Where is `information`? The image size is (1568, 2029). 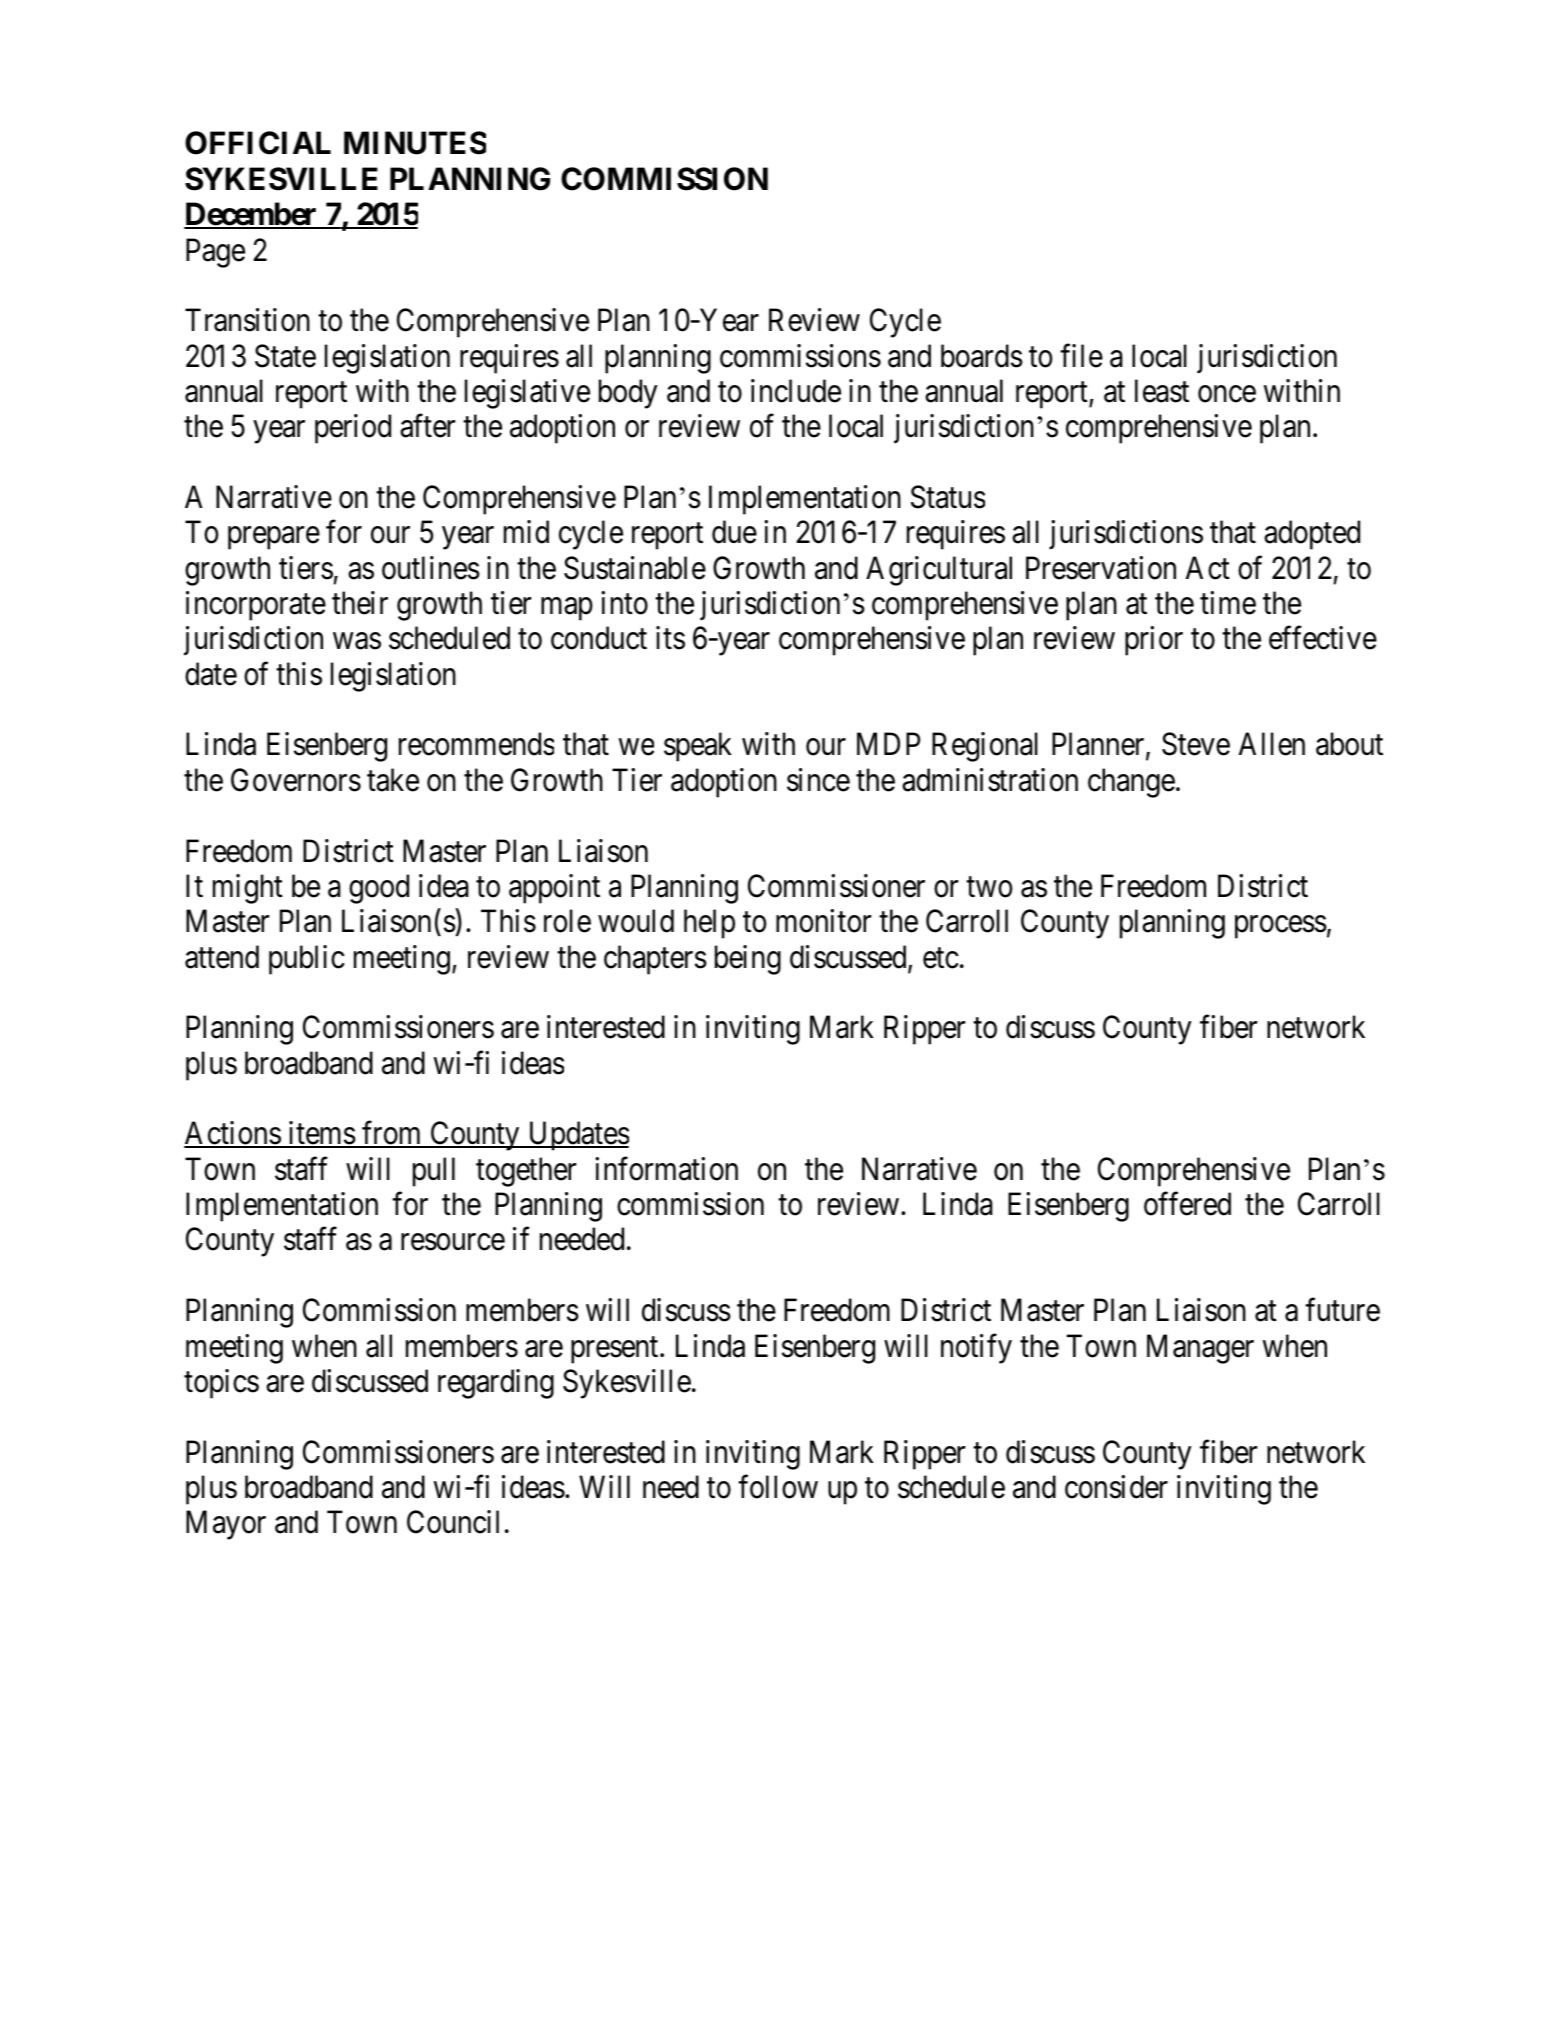
information is located at coordinates (666, 1169).
